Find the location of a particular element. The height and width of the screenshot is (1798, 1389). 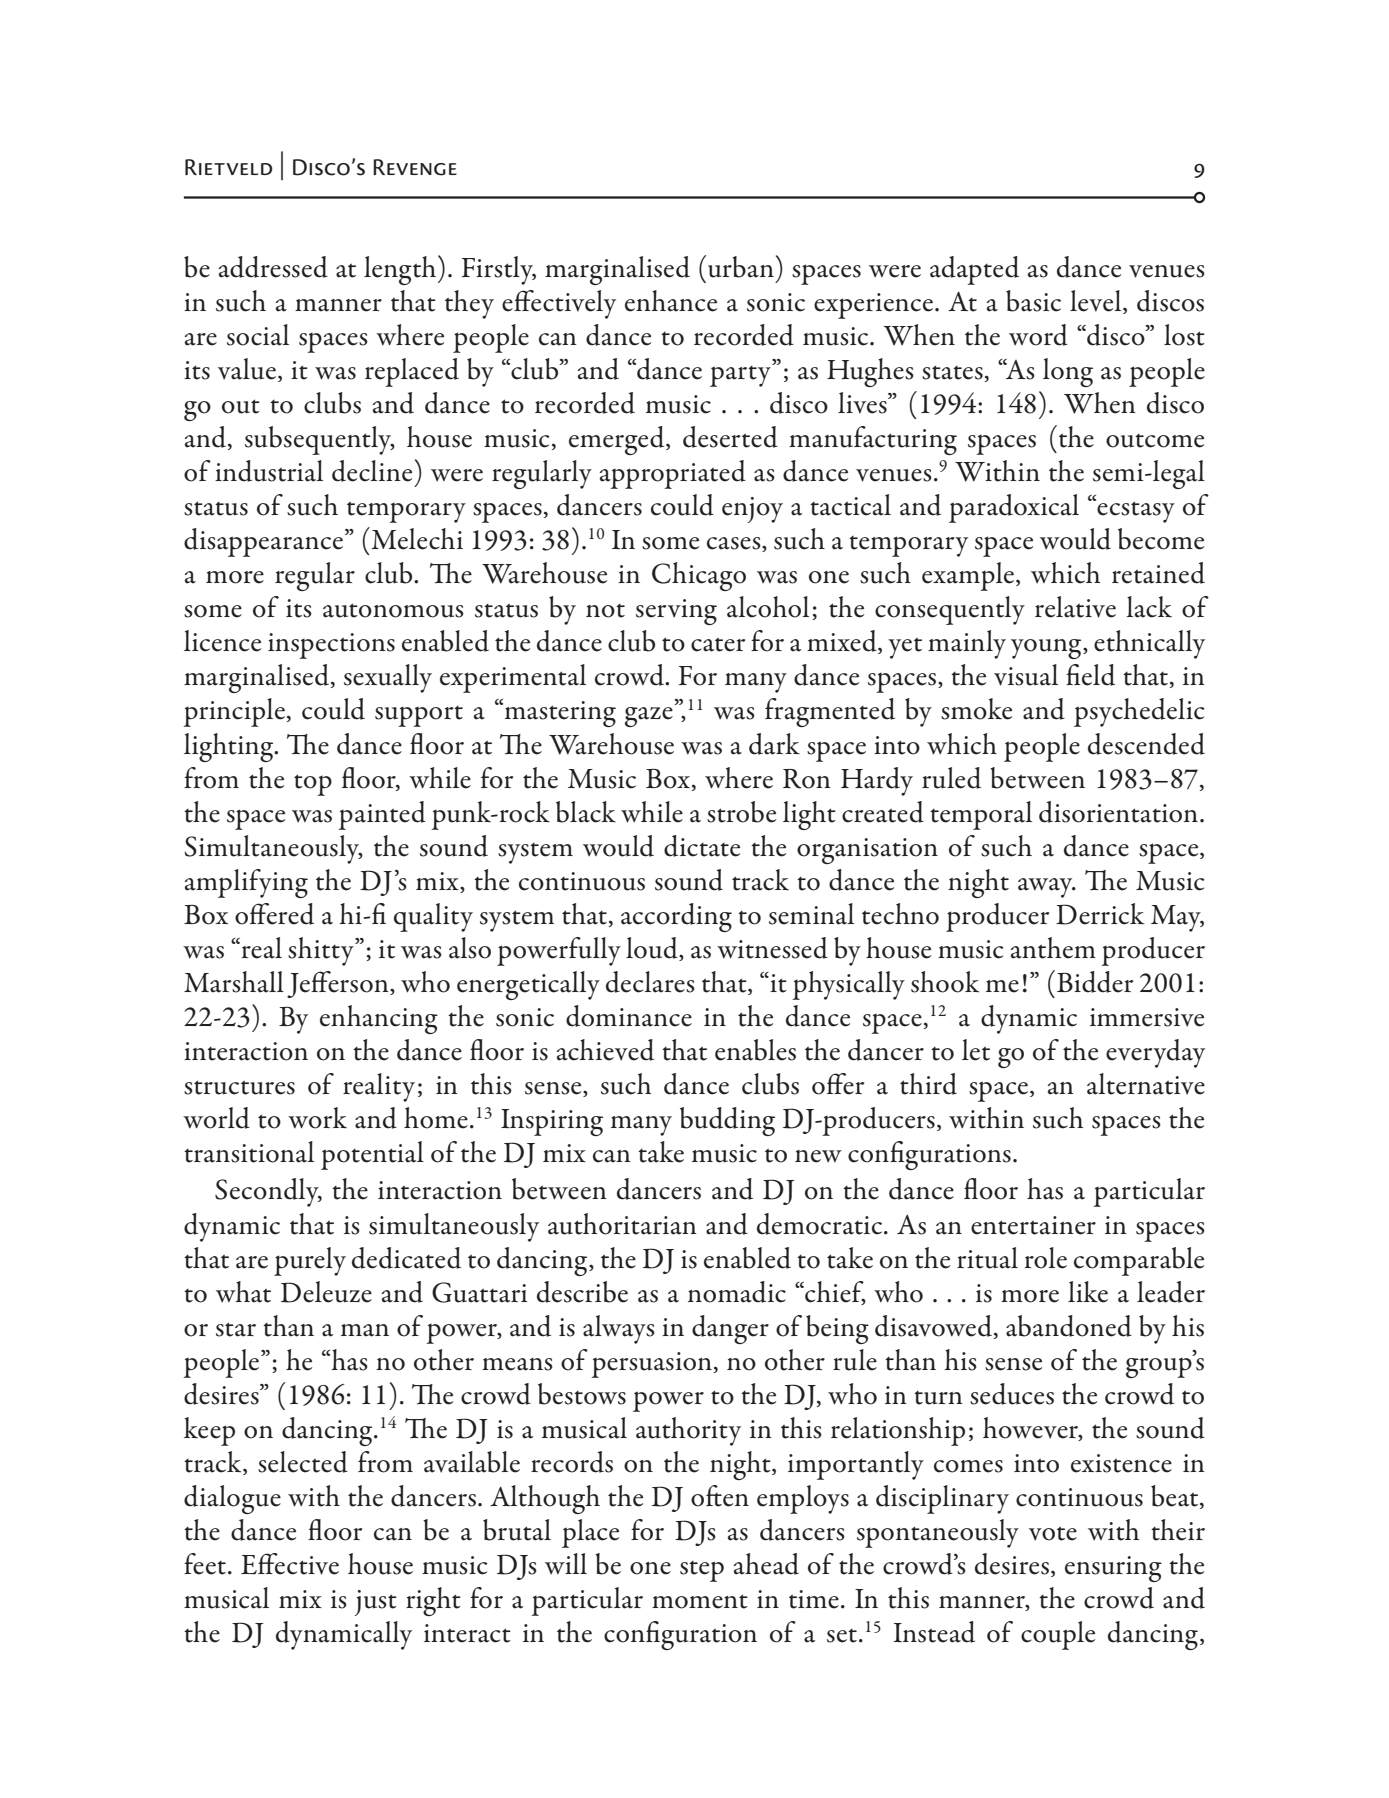

away is located at coordinates (1046, 888).
